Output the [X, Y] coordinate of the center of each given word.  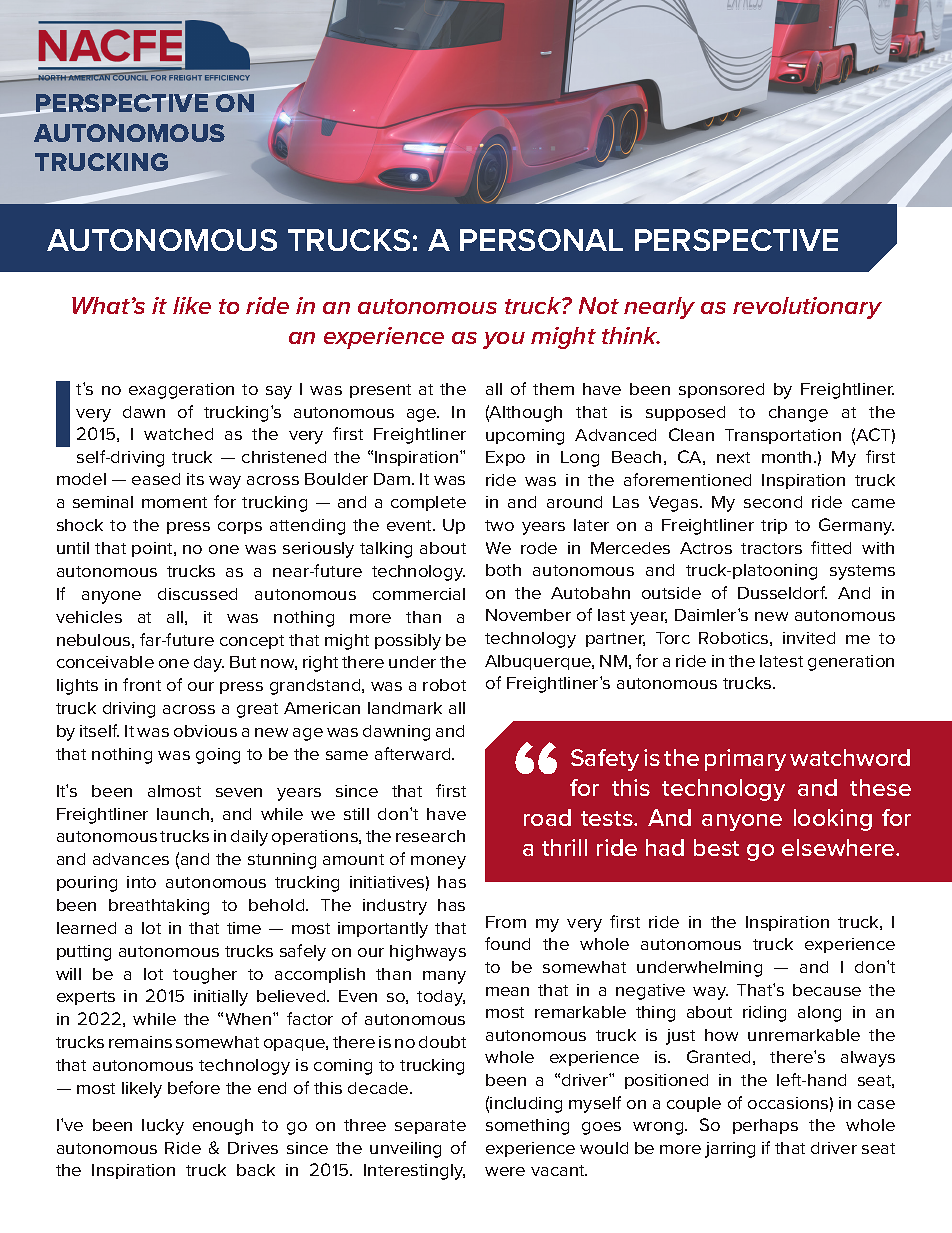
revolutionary [807, 308]
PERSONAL [541, 240]
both [503, 570]
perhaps [765, 1126]
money [438, 862]
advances [131, 859]
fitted [831, 547]
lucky [163, 1127]
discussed [197, 594]
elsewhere [839, 847]
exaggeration [181, 391]
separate [430, 1127]
